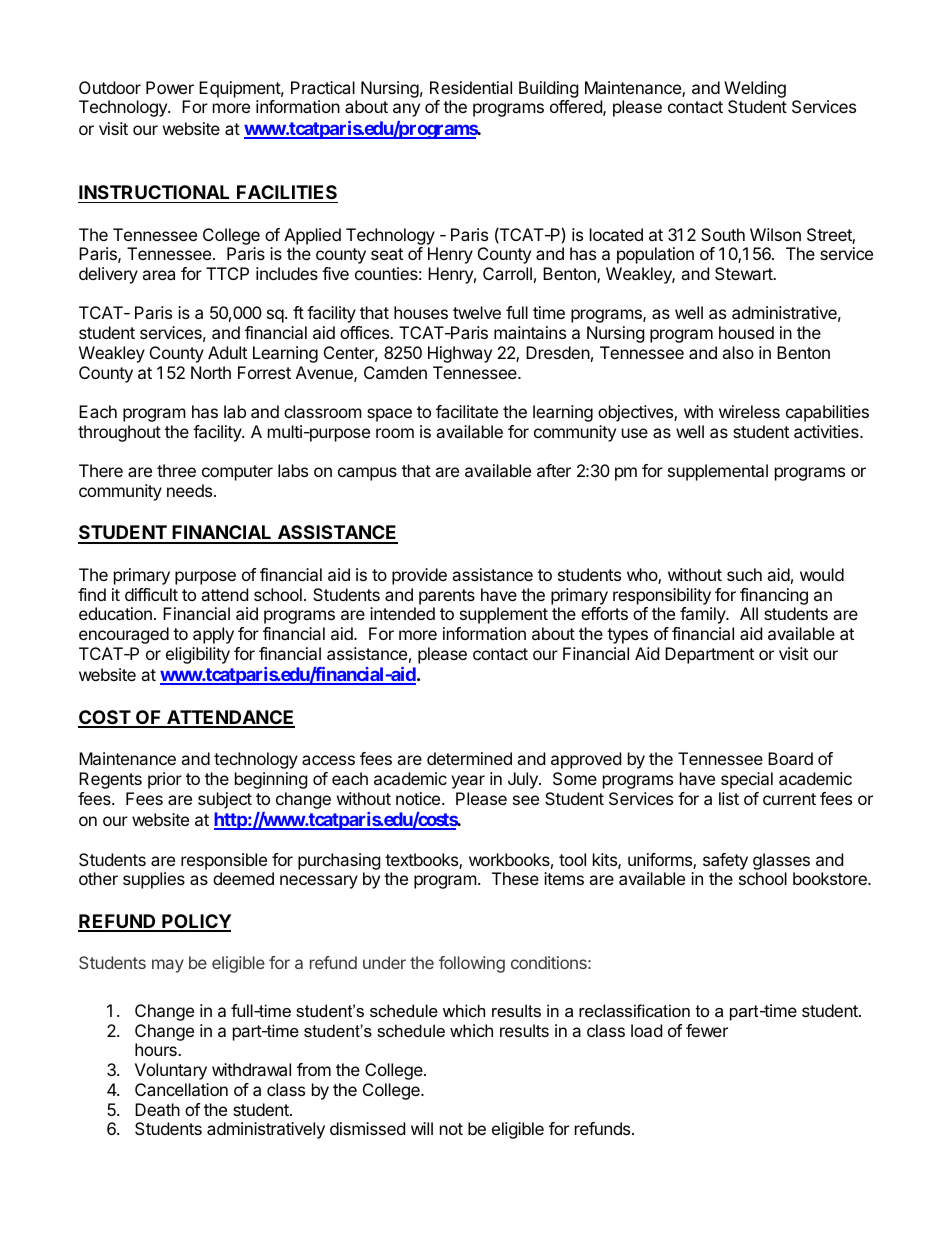 This image has height=1233, width=952. I want to click on Cancellation, so click(181, 1089).
